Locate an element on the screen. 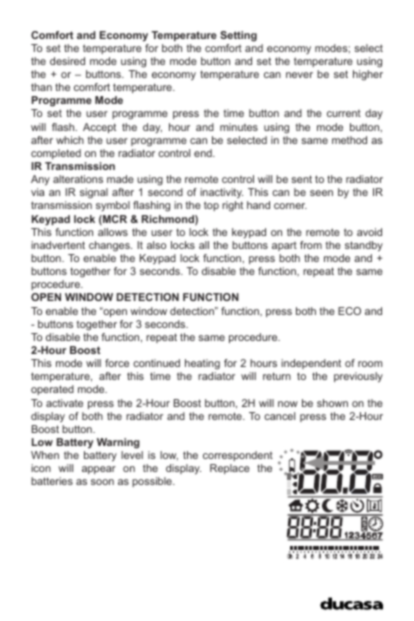  heating is located at coordinates (202, 364).
